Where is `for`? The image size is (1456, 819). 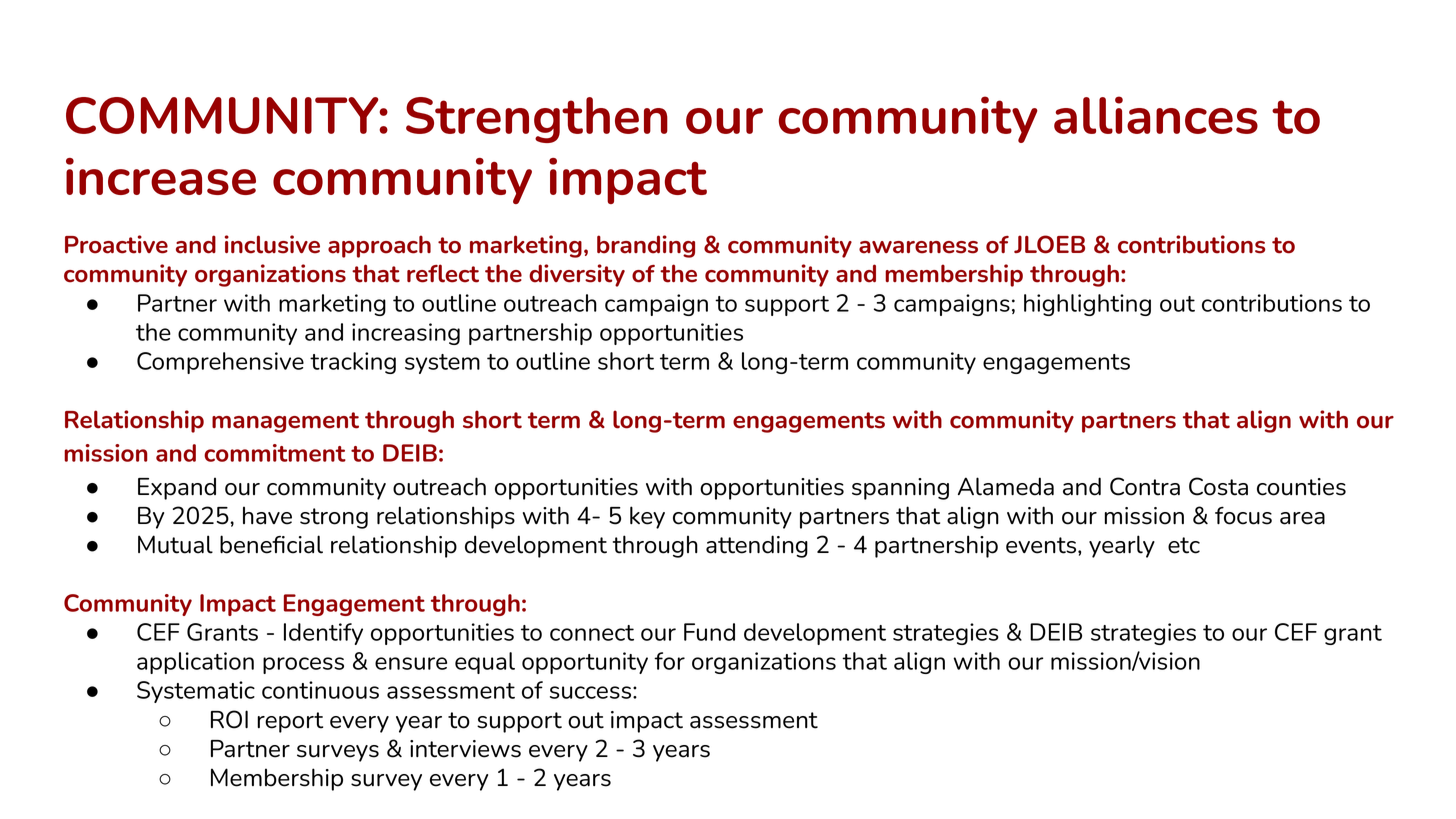
for is located at coordinates (669, 661).
